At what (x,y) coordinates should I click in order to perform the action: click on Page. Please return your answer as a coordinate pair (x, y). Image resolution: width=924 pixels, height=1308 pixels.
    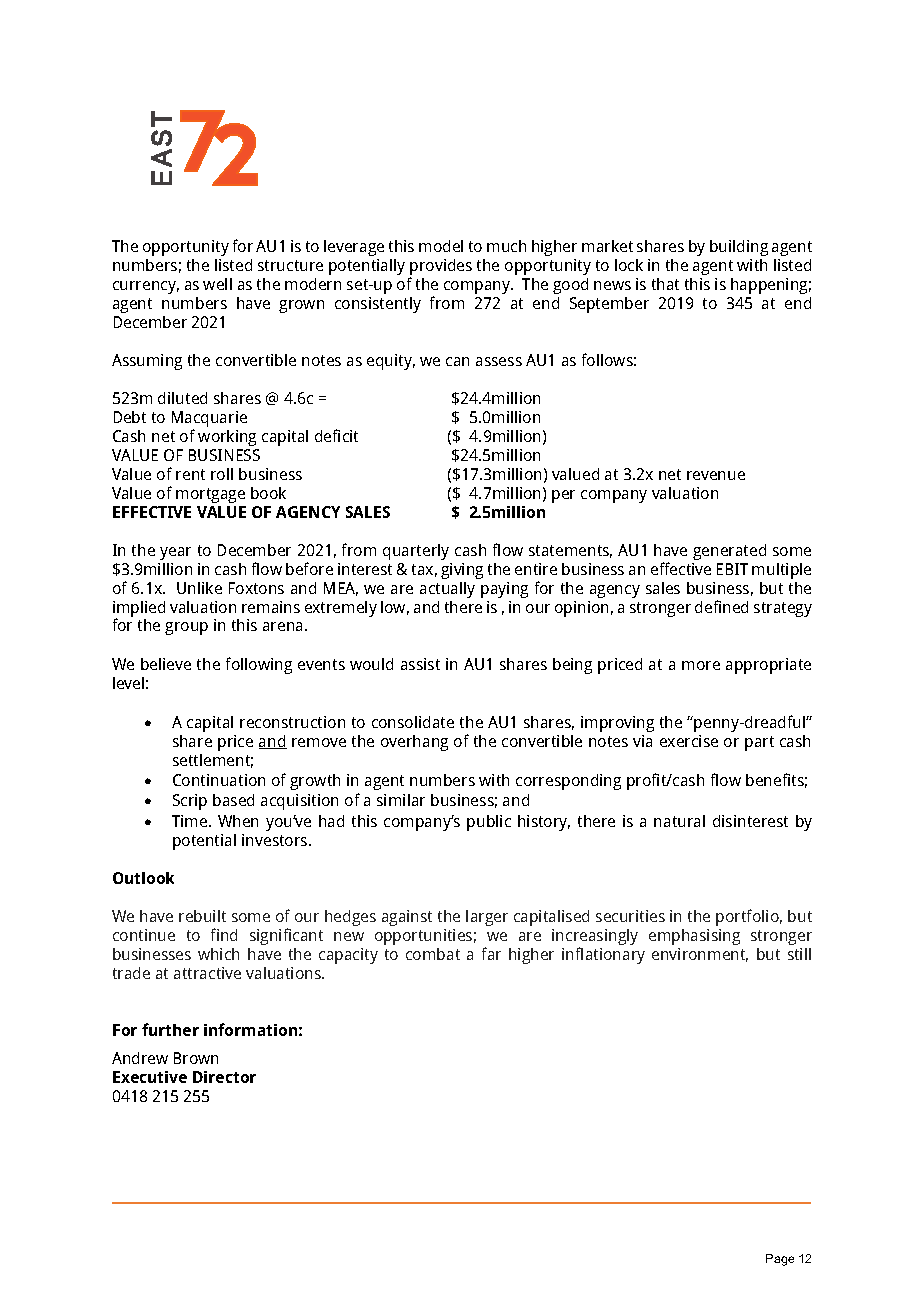
    Looking at the image, I should click on (780, 1260).
